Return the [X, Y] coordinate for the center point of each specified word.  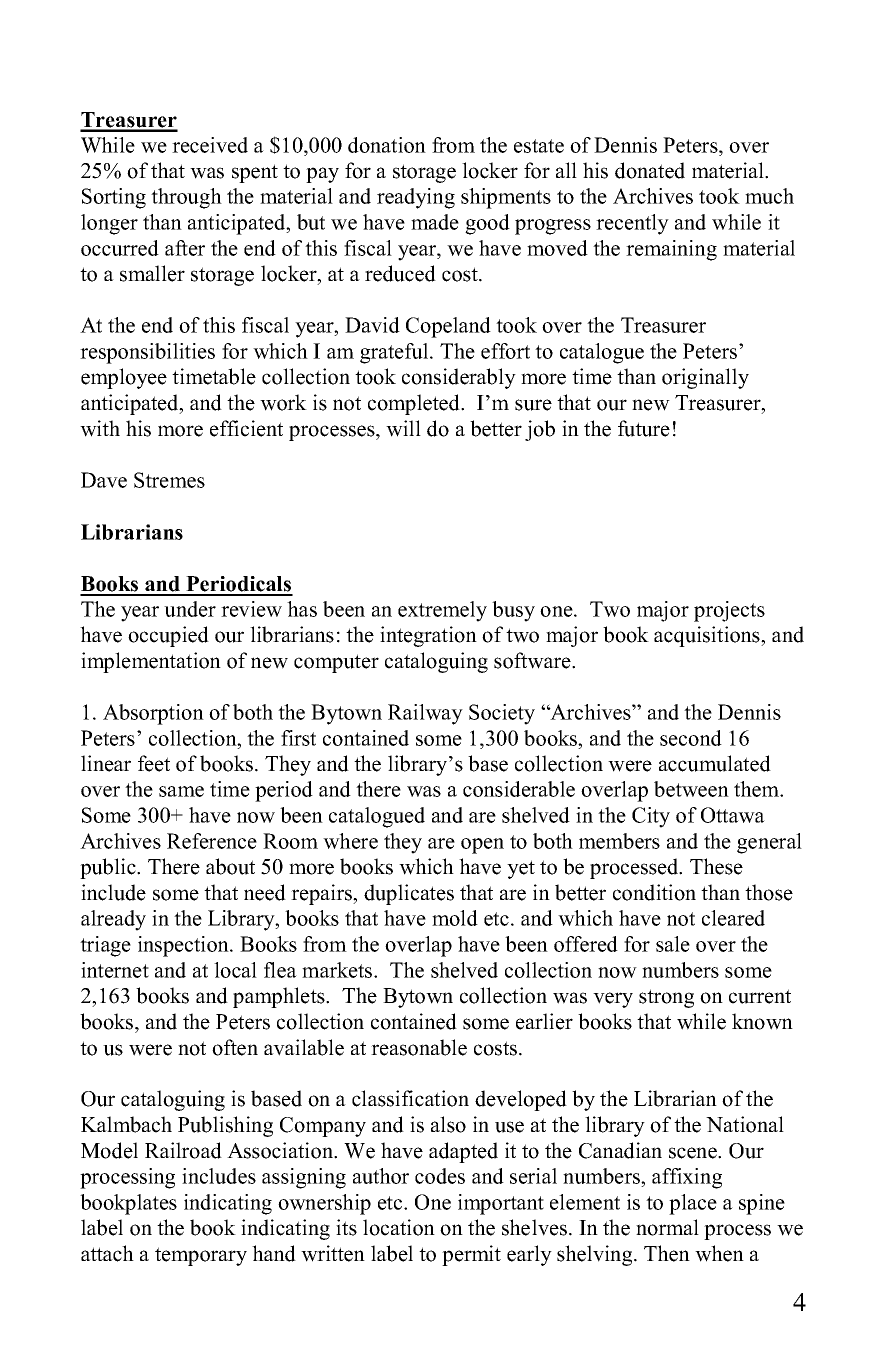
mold [455, 918]
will [403, 428]
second [691, 738]
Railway [425, 714]
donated [650, 170]
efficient [246, 428]
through [186, 198]
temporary [201, 1256]
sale [673, 944]
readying [416, 198]
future [644, 428]
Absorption [153, 714]
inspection [184, 946]
